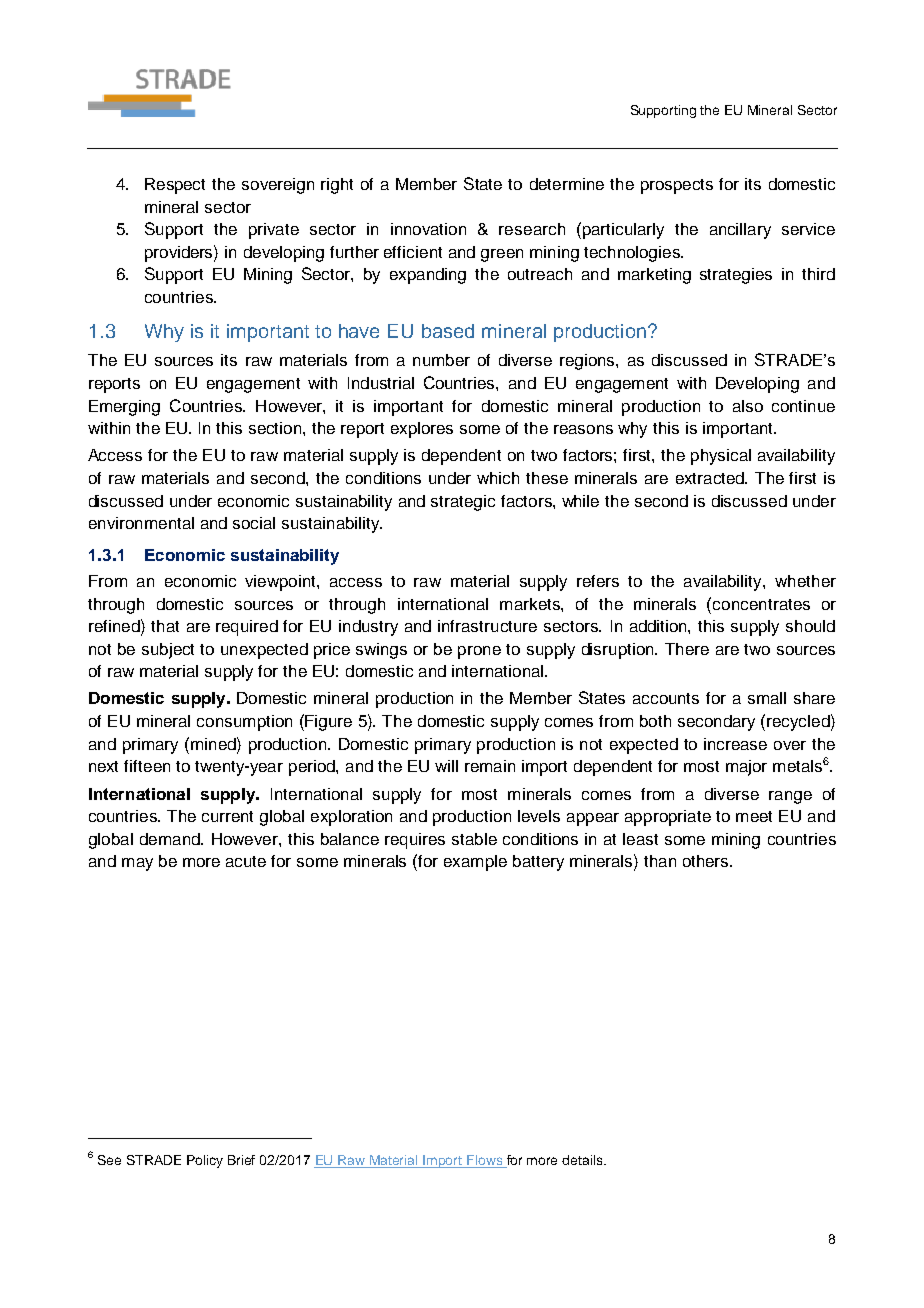 The image size is (924, 1308). What do you see at coordinates (721, 457) in the image?
I see `physical` at bounding box center [721, 457].
